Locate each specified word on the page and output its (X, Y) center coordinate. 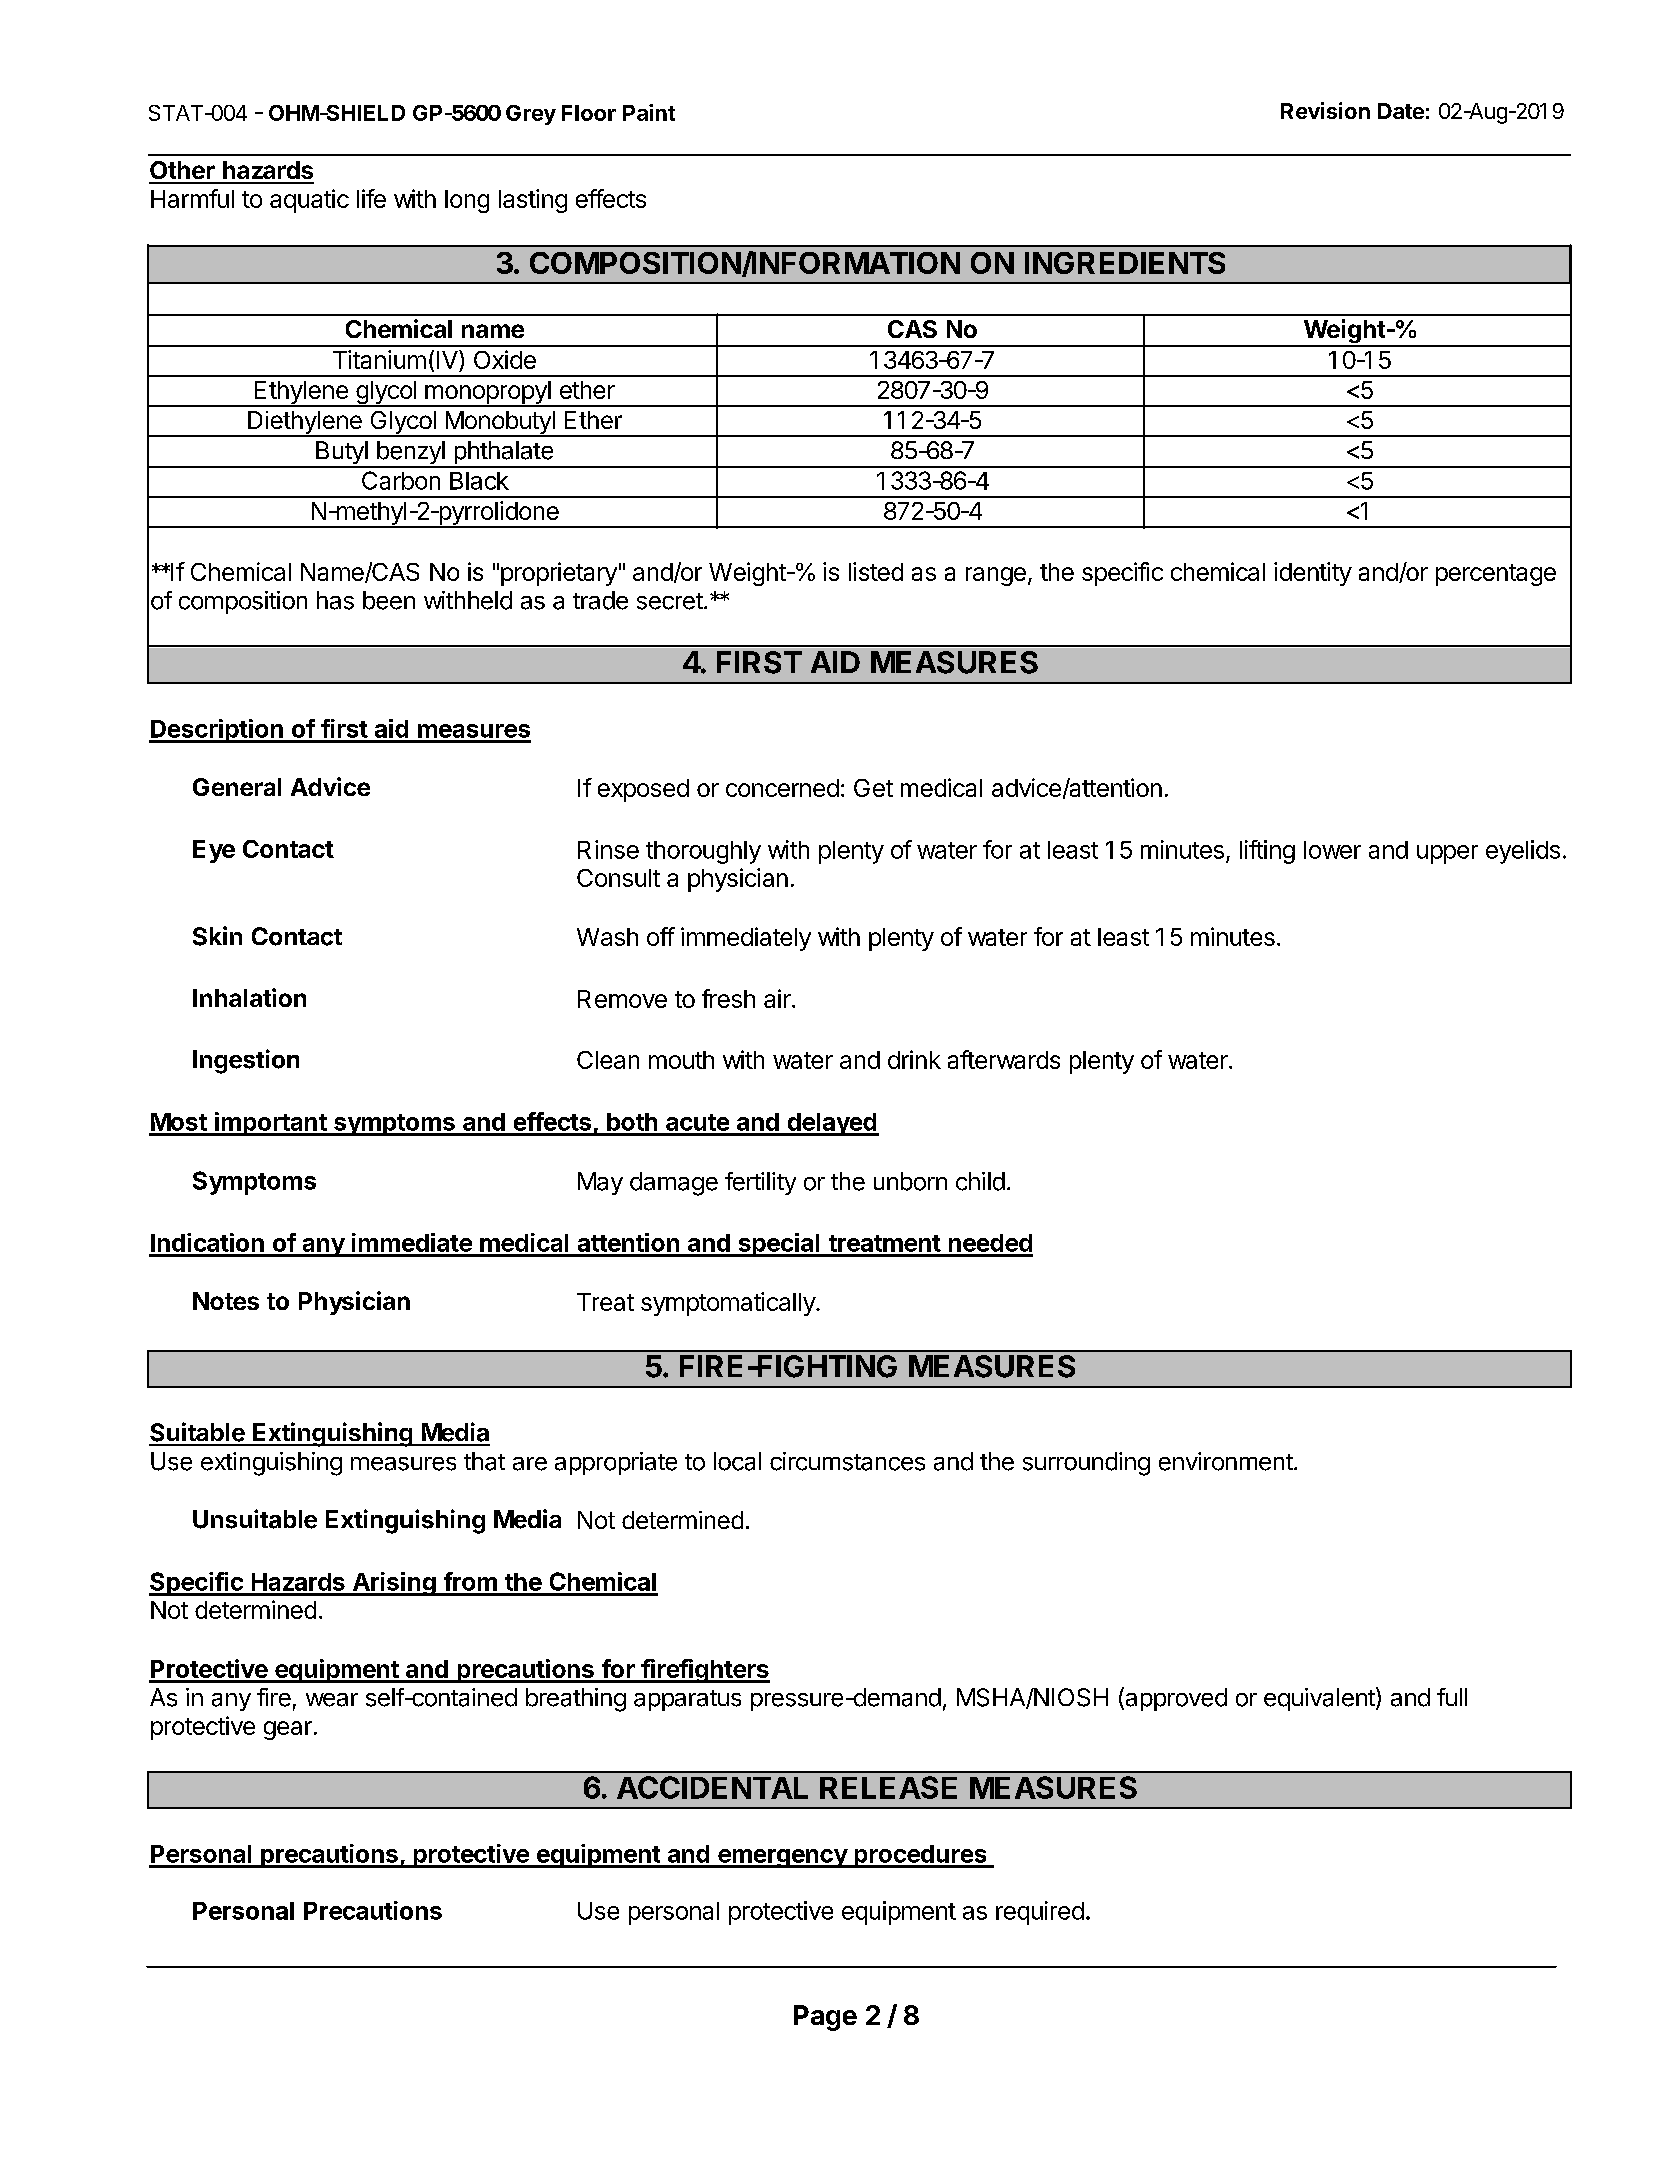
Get (873, 788)
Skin (217, 936)
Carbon (401, 480)
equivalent (1320, 1699)
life (371, 198)
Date (1401, 111)
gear (288, 1730)
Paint (649, 112)
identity (1313, 574)
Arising (394, 1584)
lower (1332, 850)
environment (1226, 1461)
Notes (226, 1301)
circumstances (847, 1461)
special (779, 1245)
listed (876, 571)
